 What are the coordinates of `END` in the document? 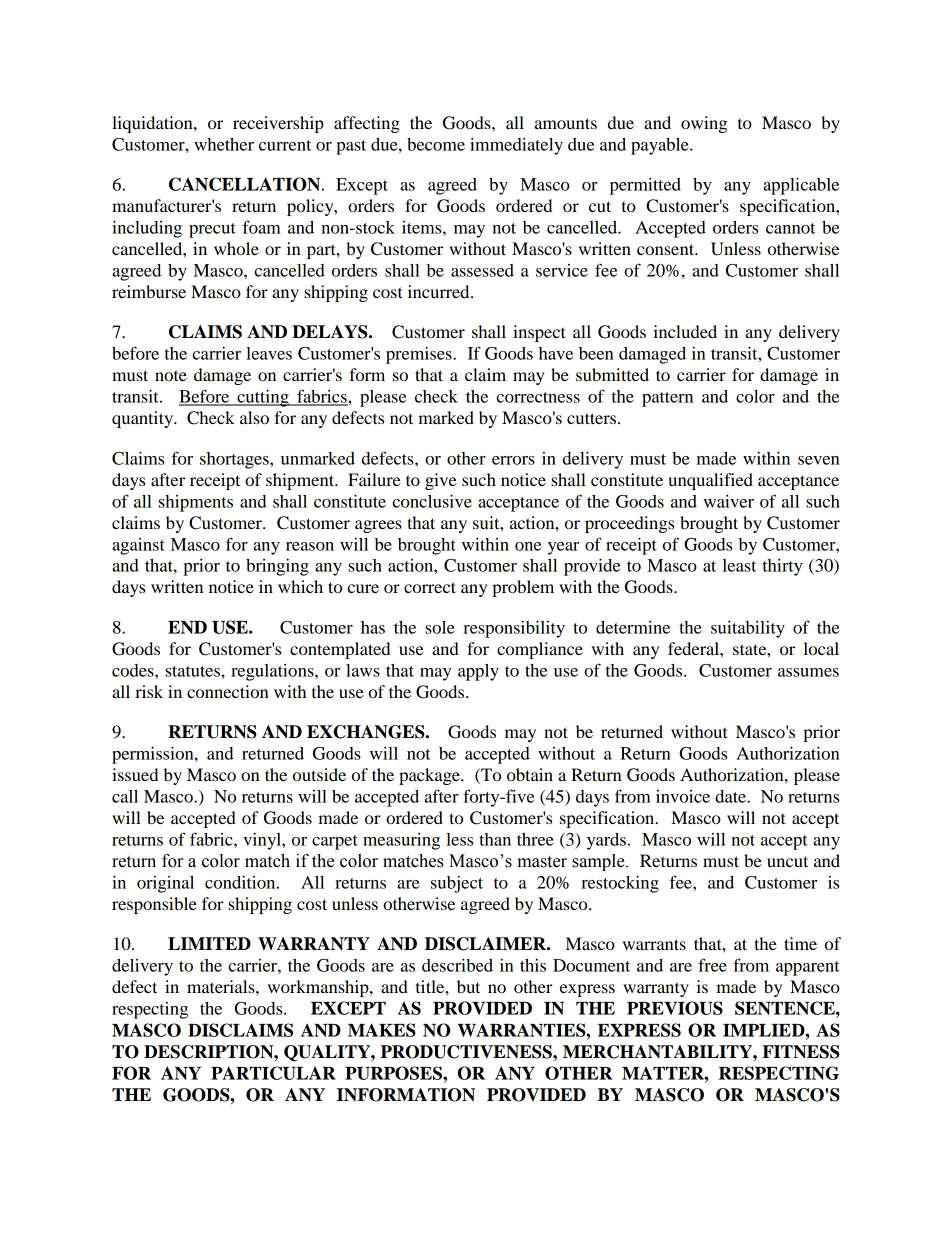 It's located at (187, 627).
